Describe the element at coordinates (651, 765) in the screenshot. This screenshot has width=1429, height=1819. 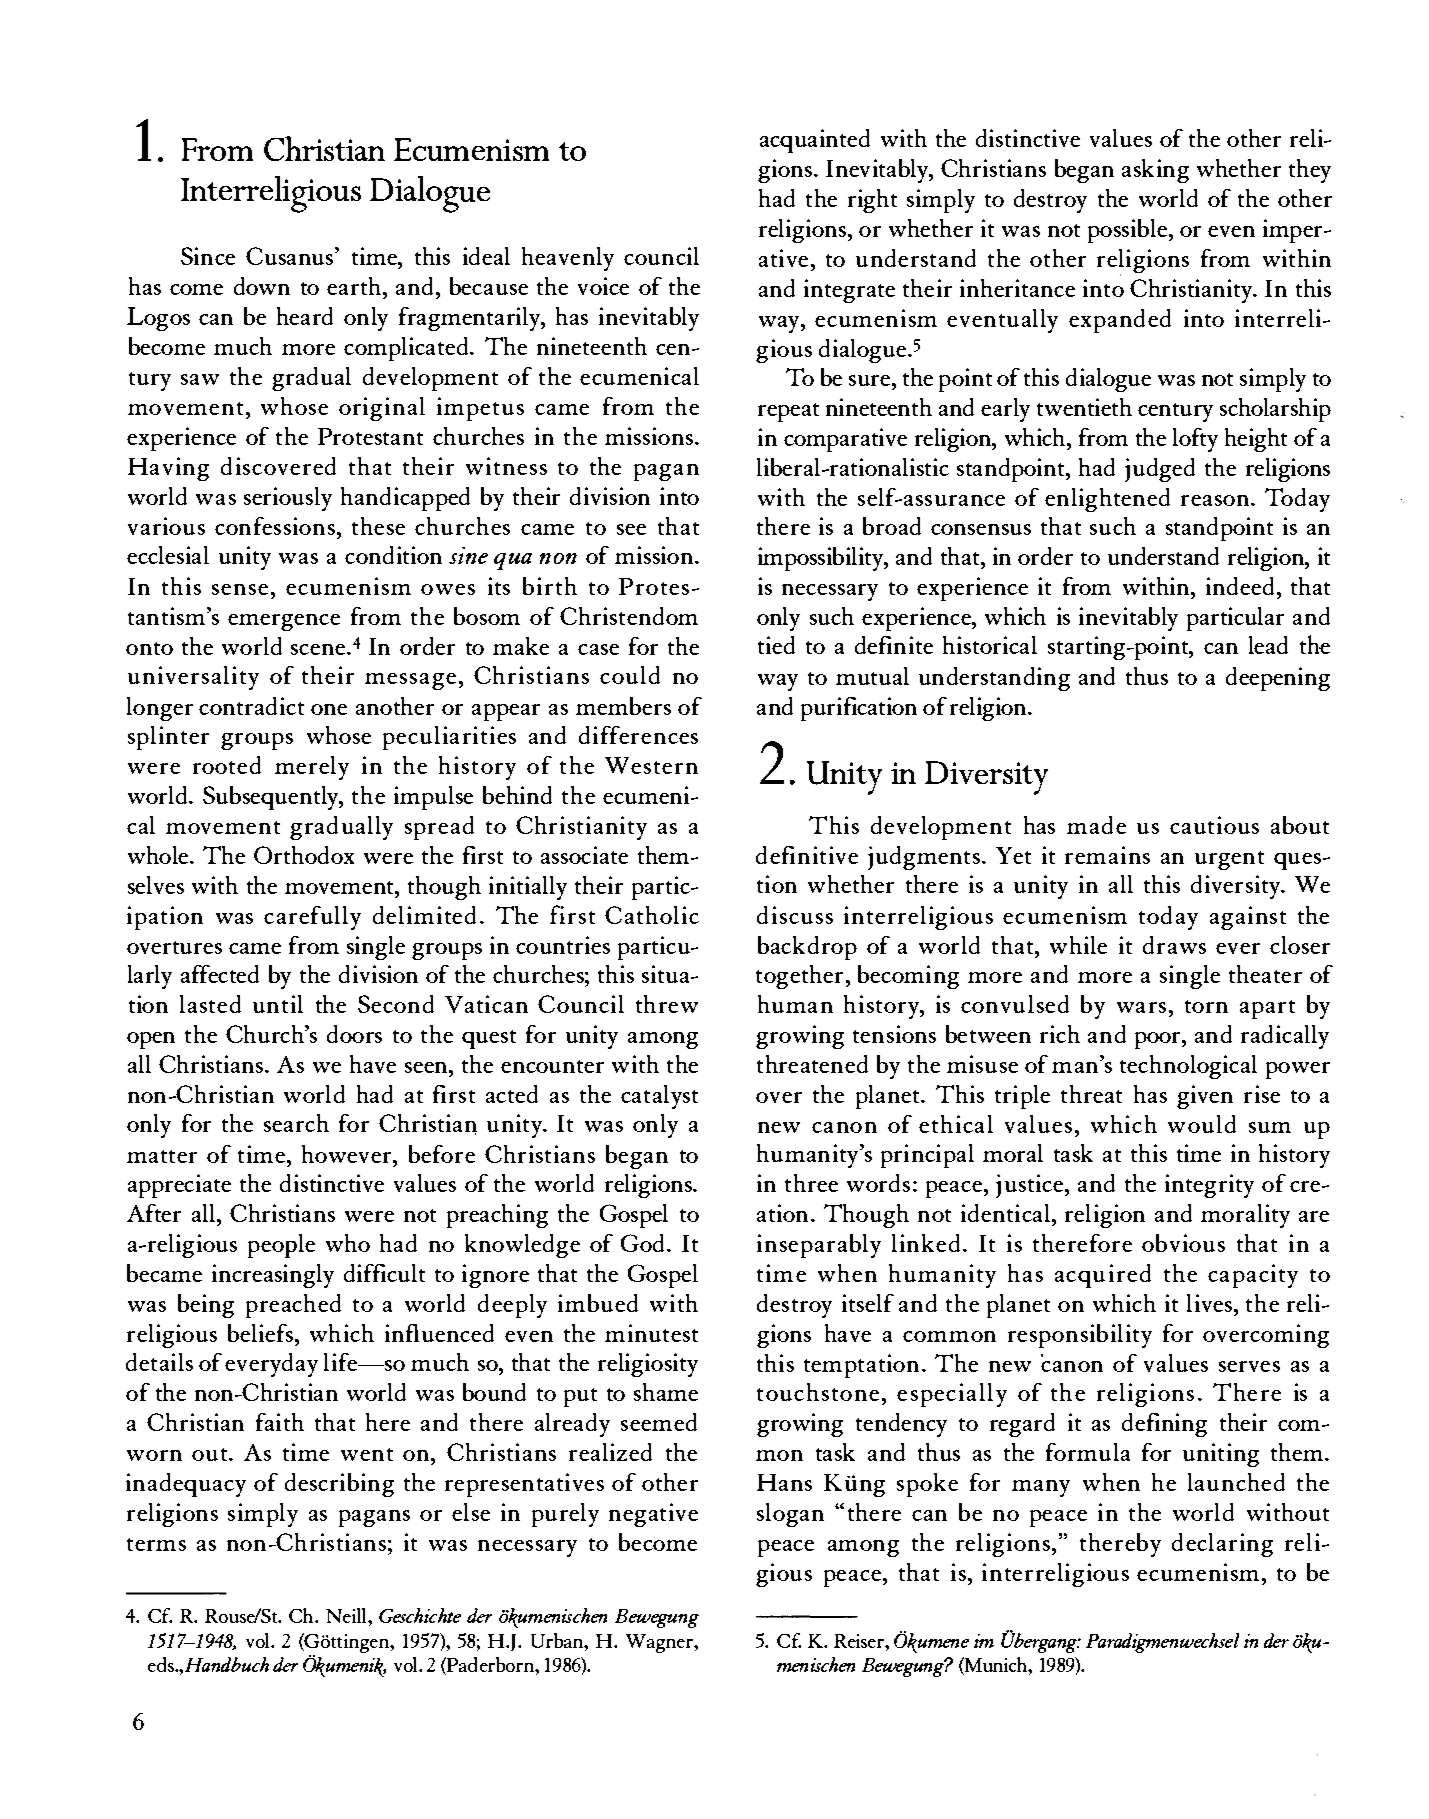
I see `Western` at that location.
